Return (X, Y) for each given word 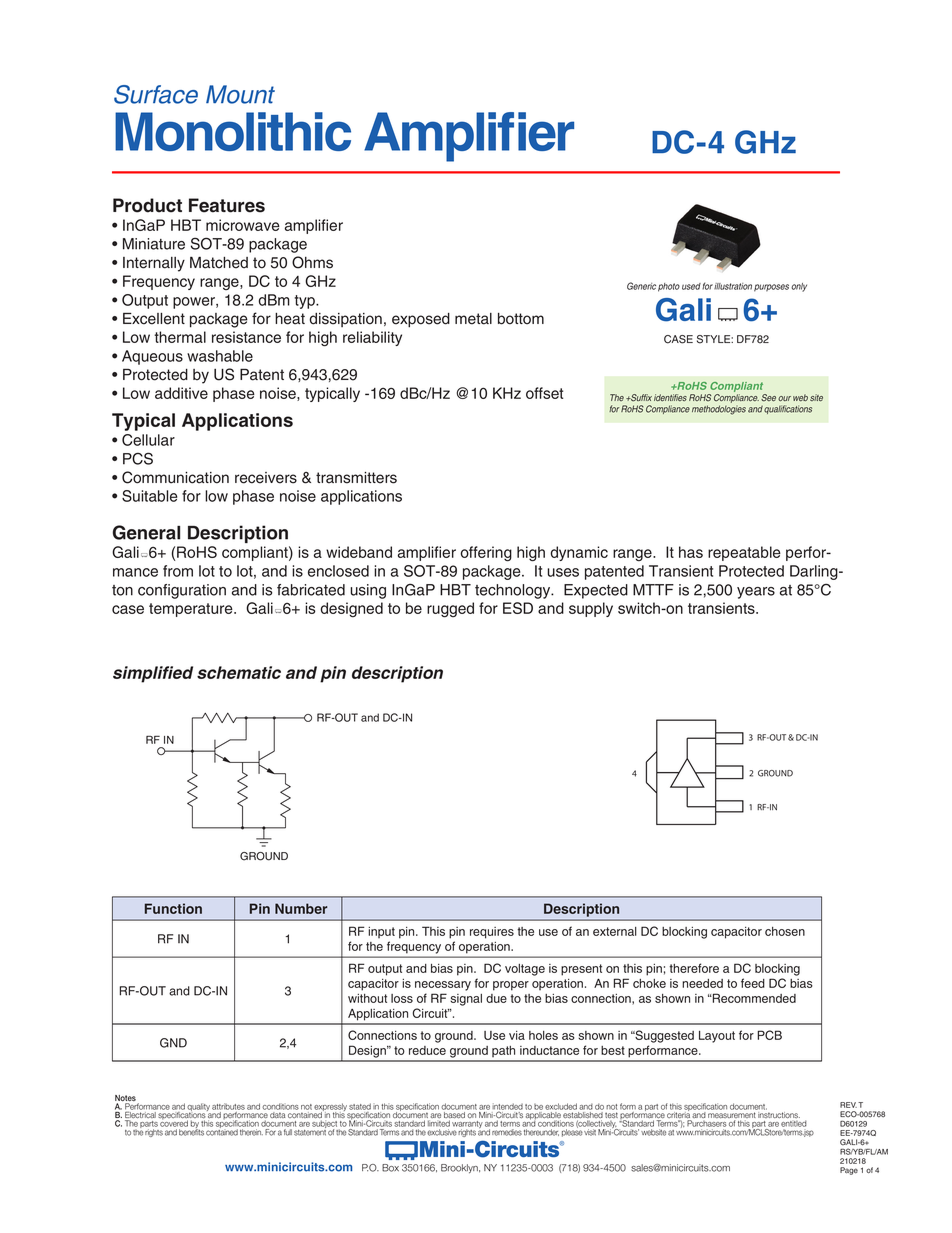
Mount (240, 94)
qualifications (788, 409)
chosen (785, 931)
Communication (175, 477)
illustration (733, 286)
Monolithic (233, 131)
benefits (191, 1131)
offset (544, 393)
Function (173, 908)
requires (492, 933)
